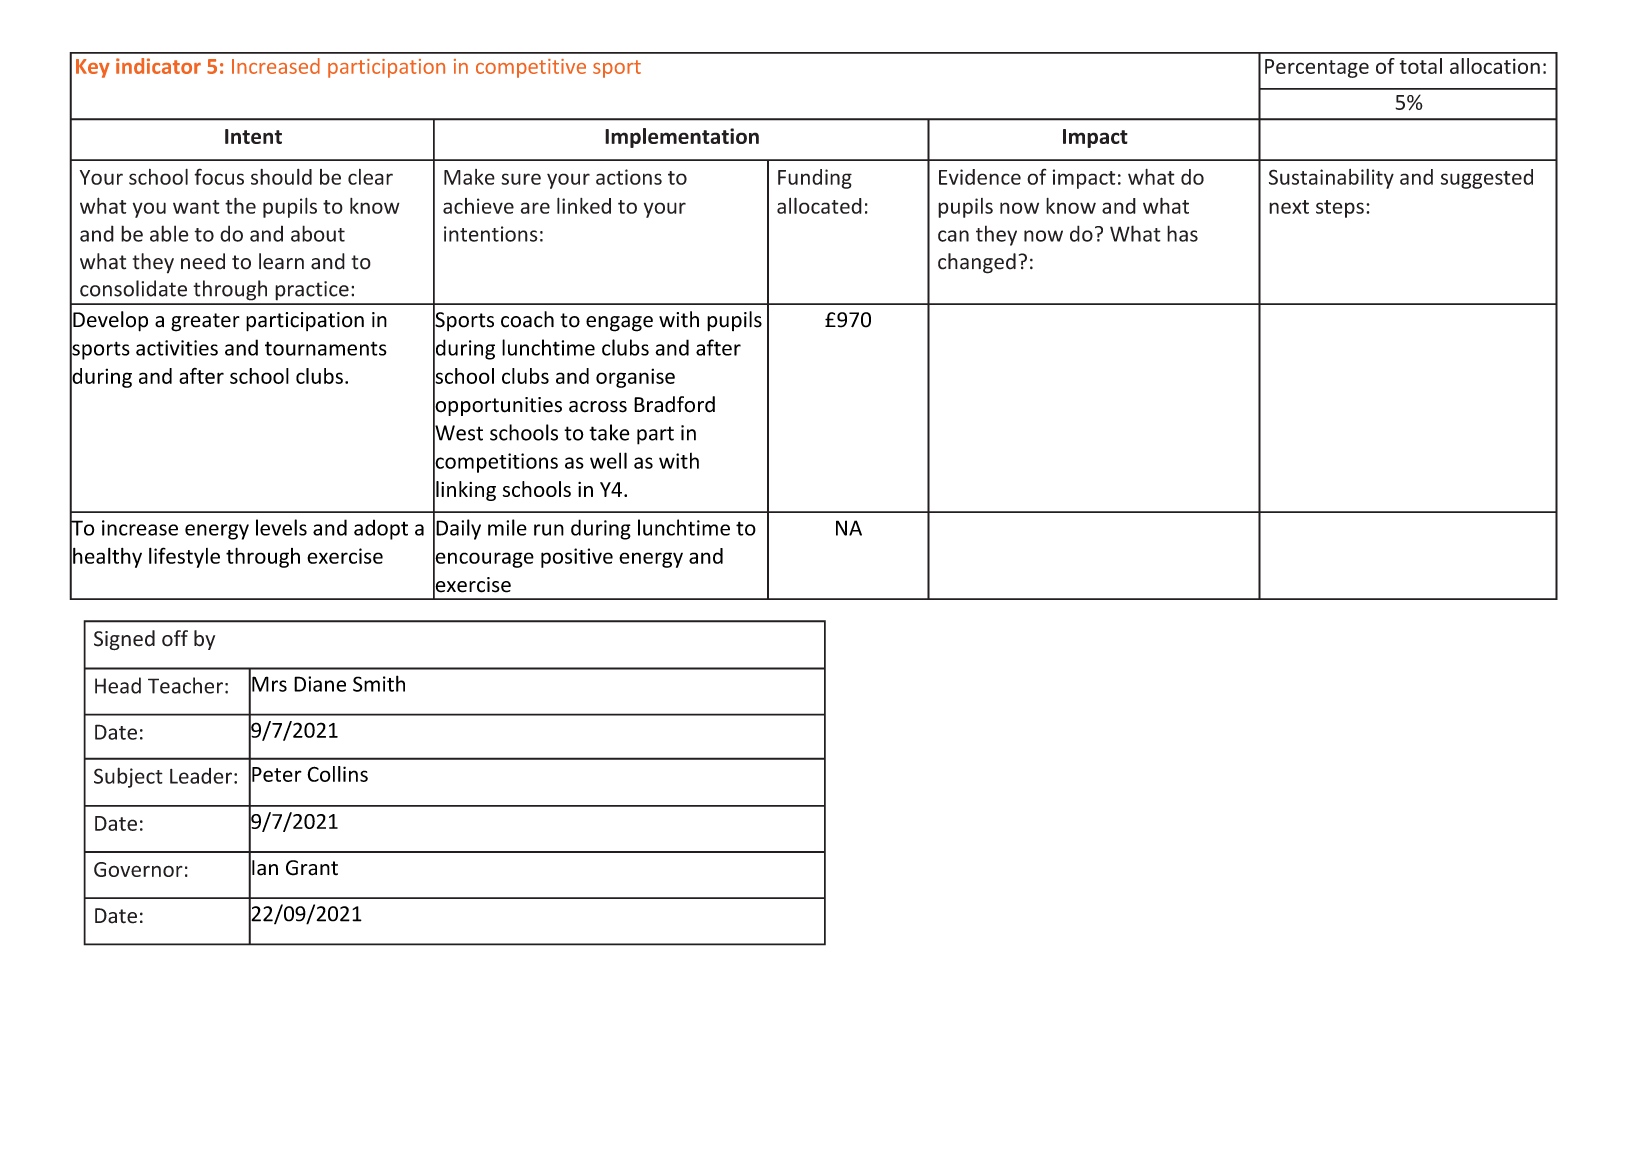  Describe the element at coordinates (608, 460) in the screenshot. I see `well` at that location.
